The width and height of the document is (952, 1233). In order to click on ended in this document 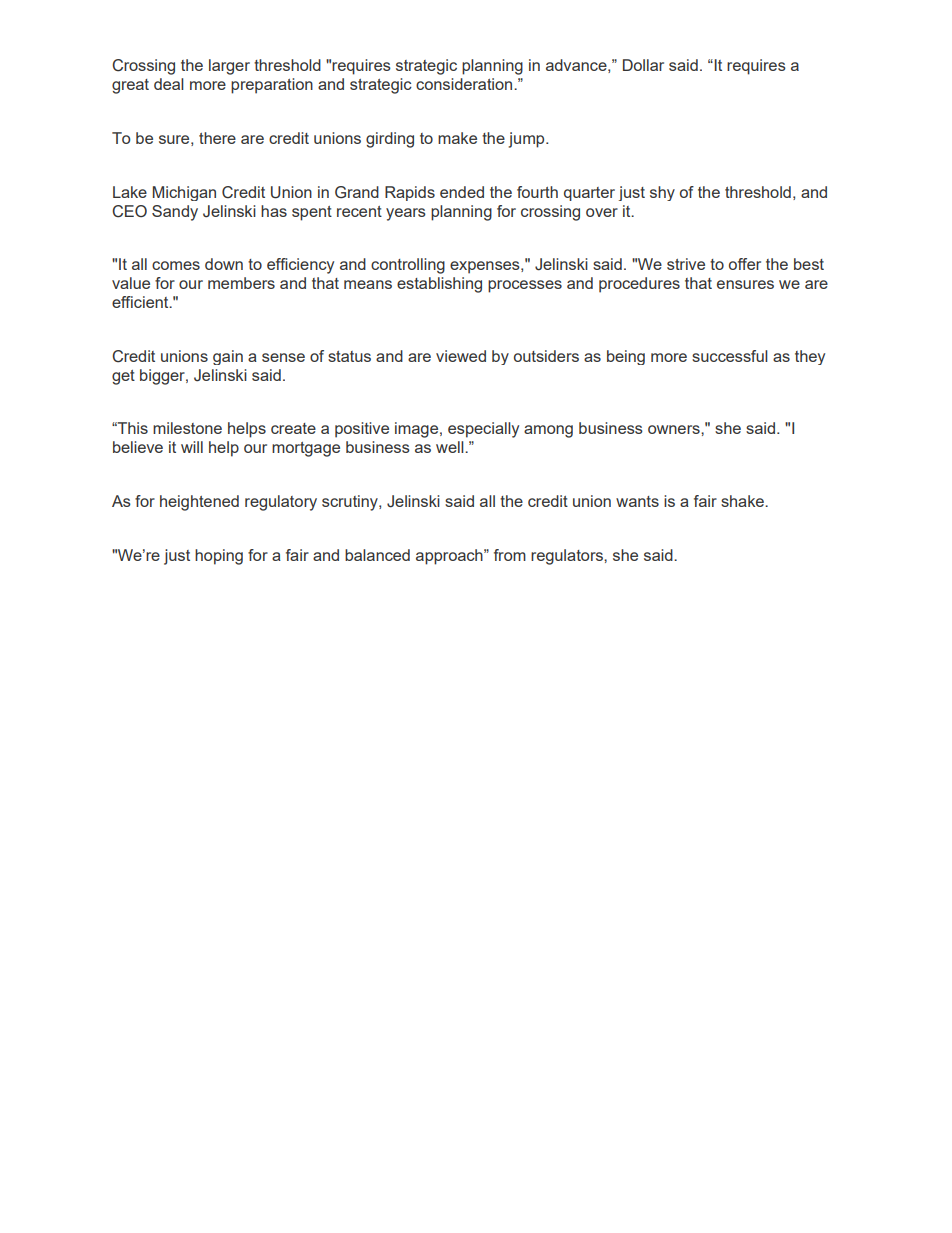, I will do `click(462, 192)`.
